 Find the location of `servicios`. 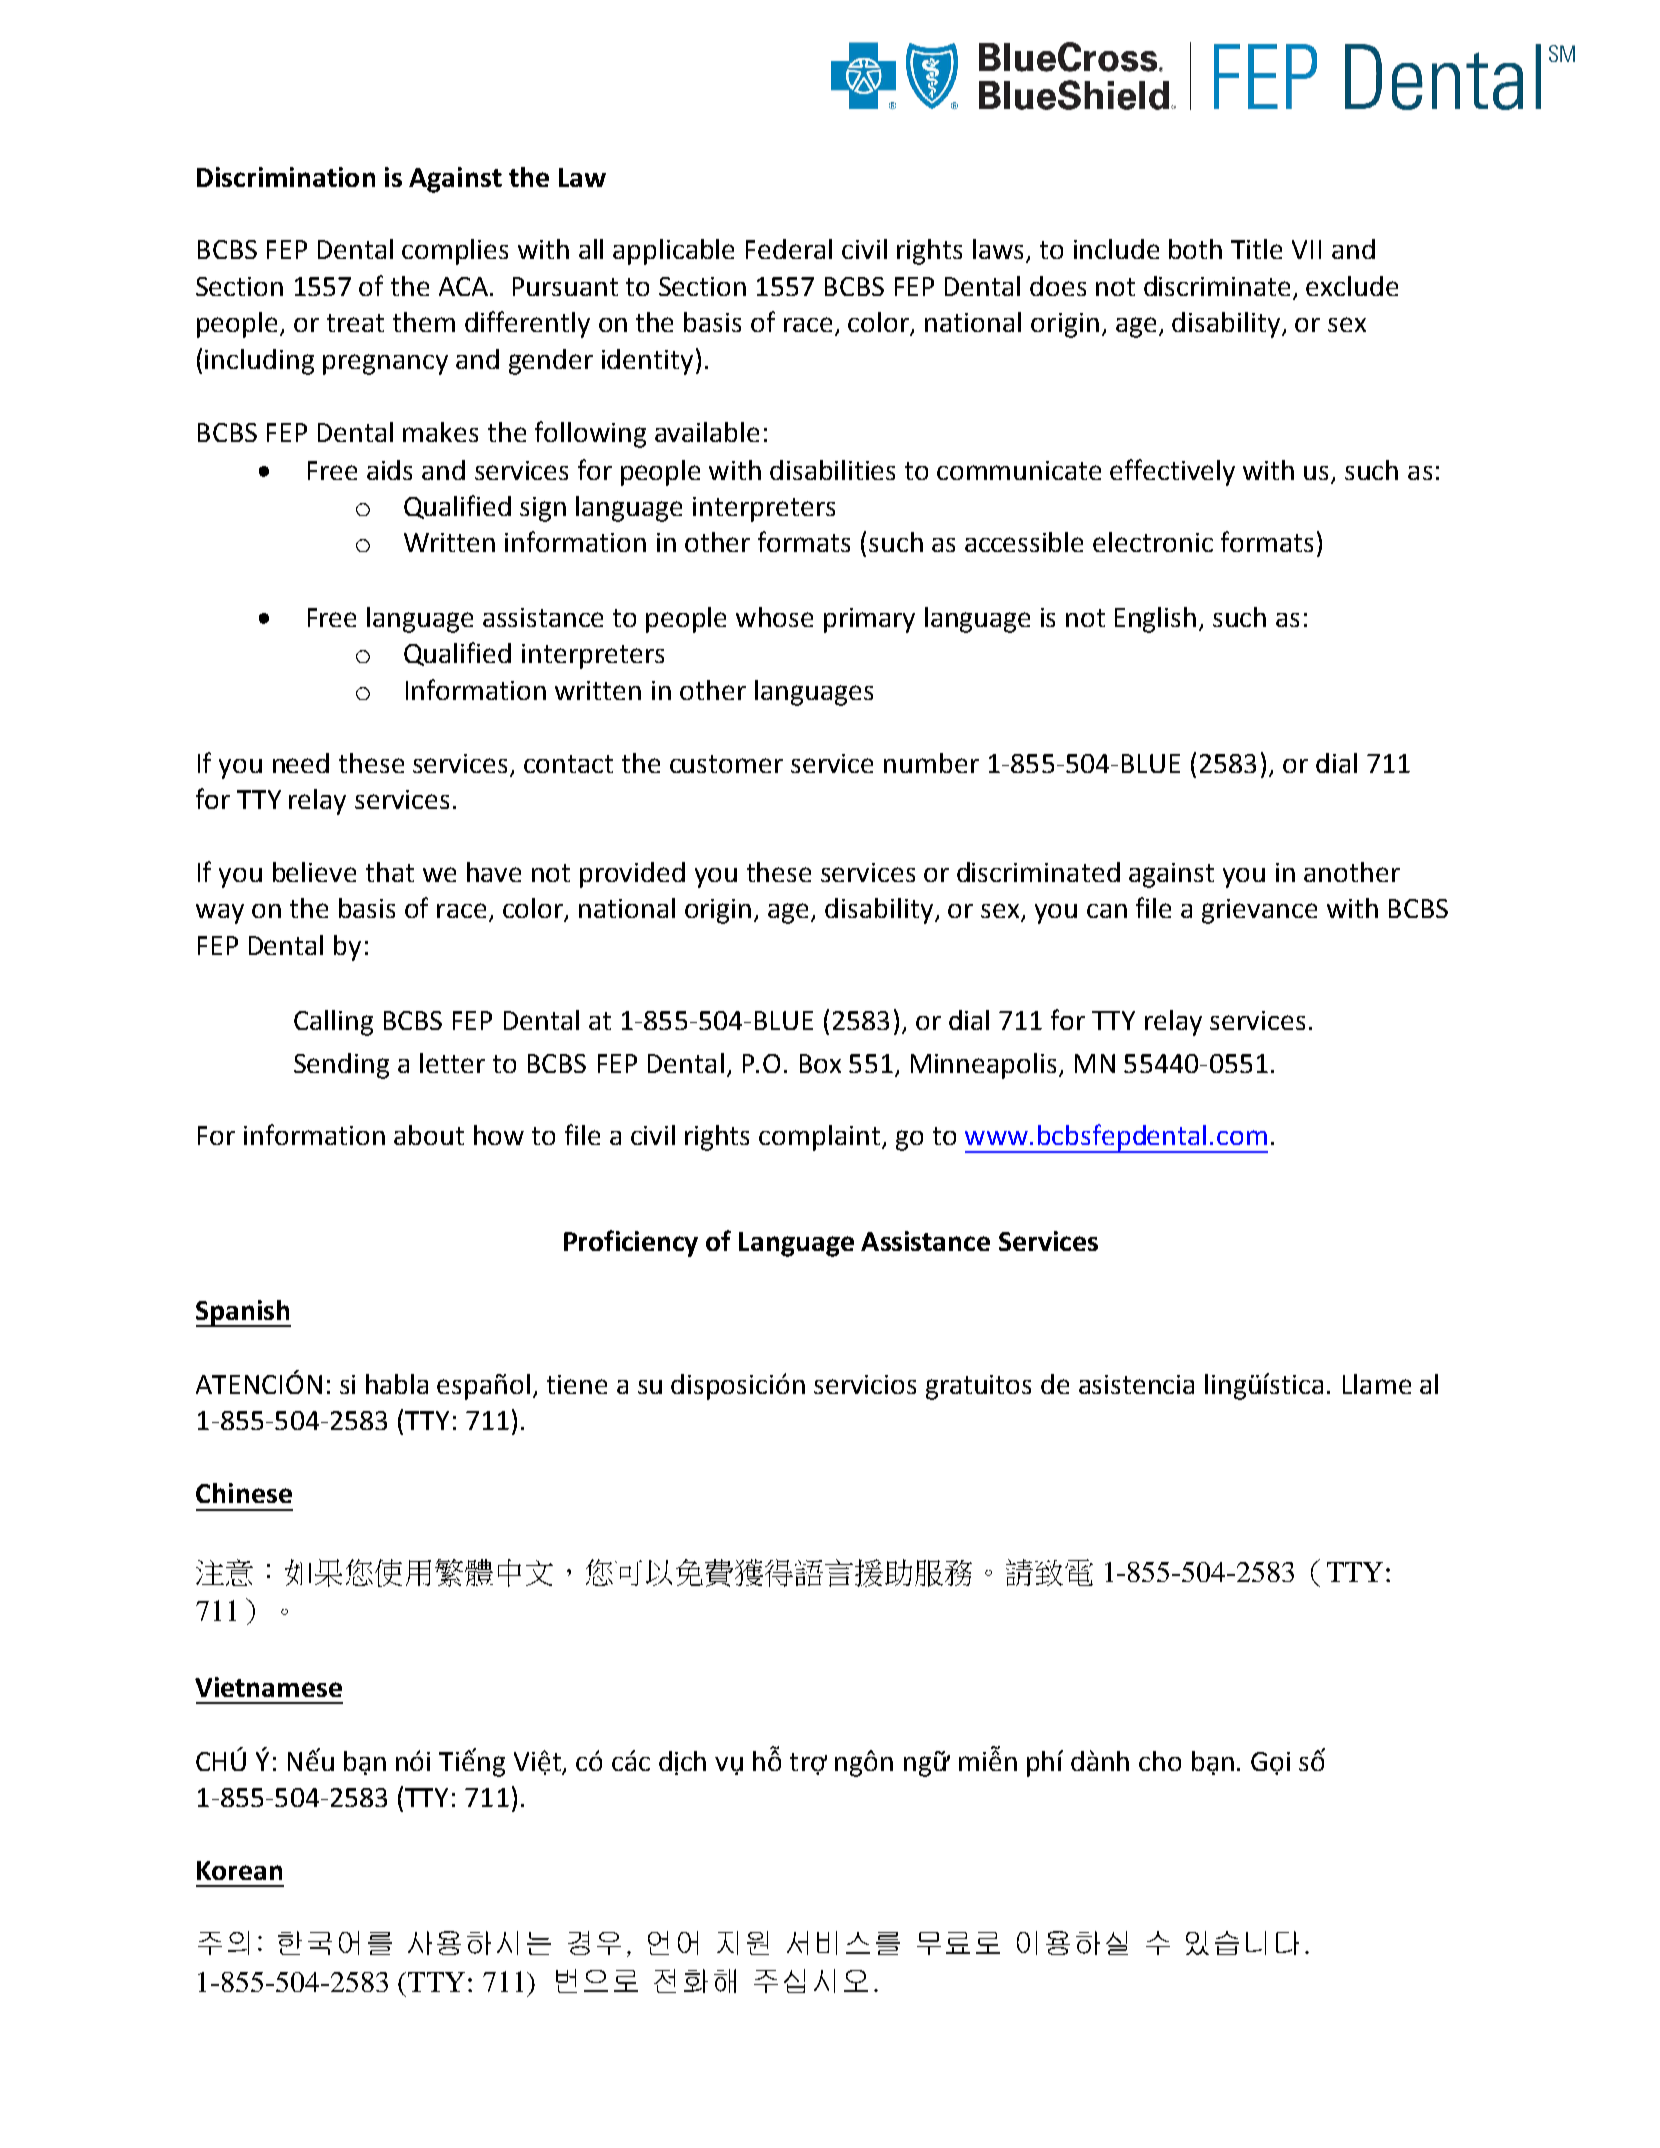

servicios is located at coordinates (865, 1384).
